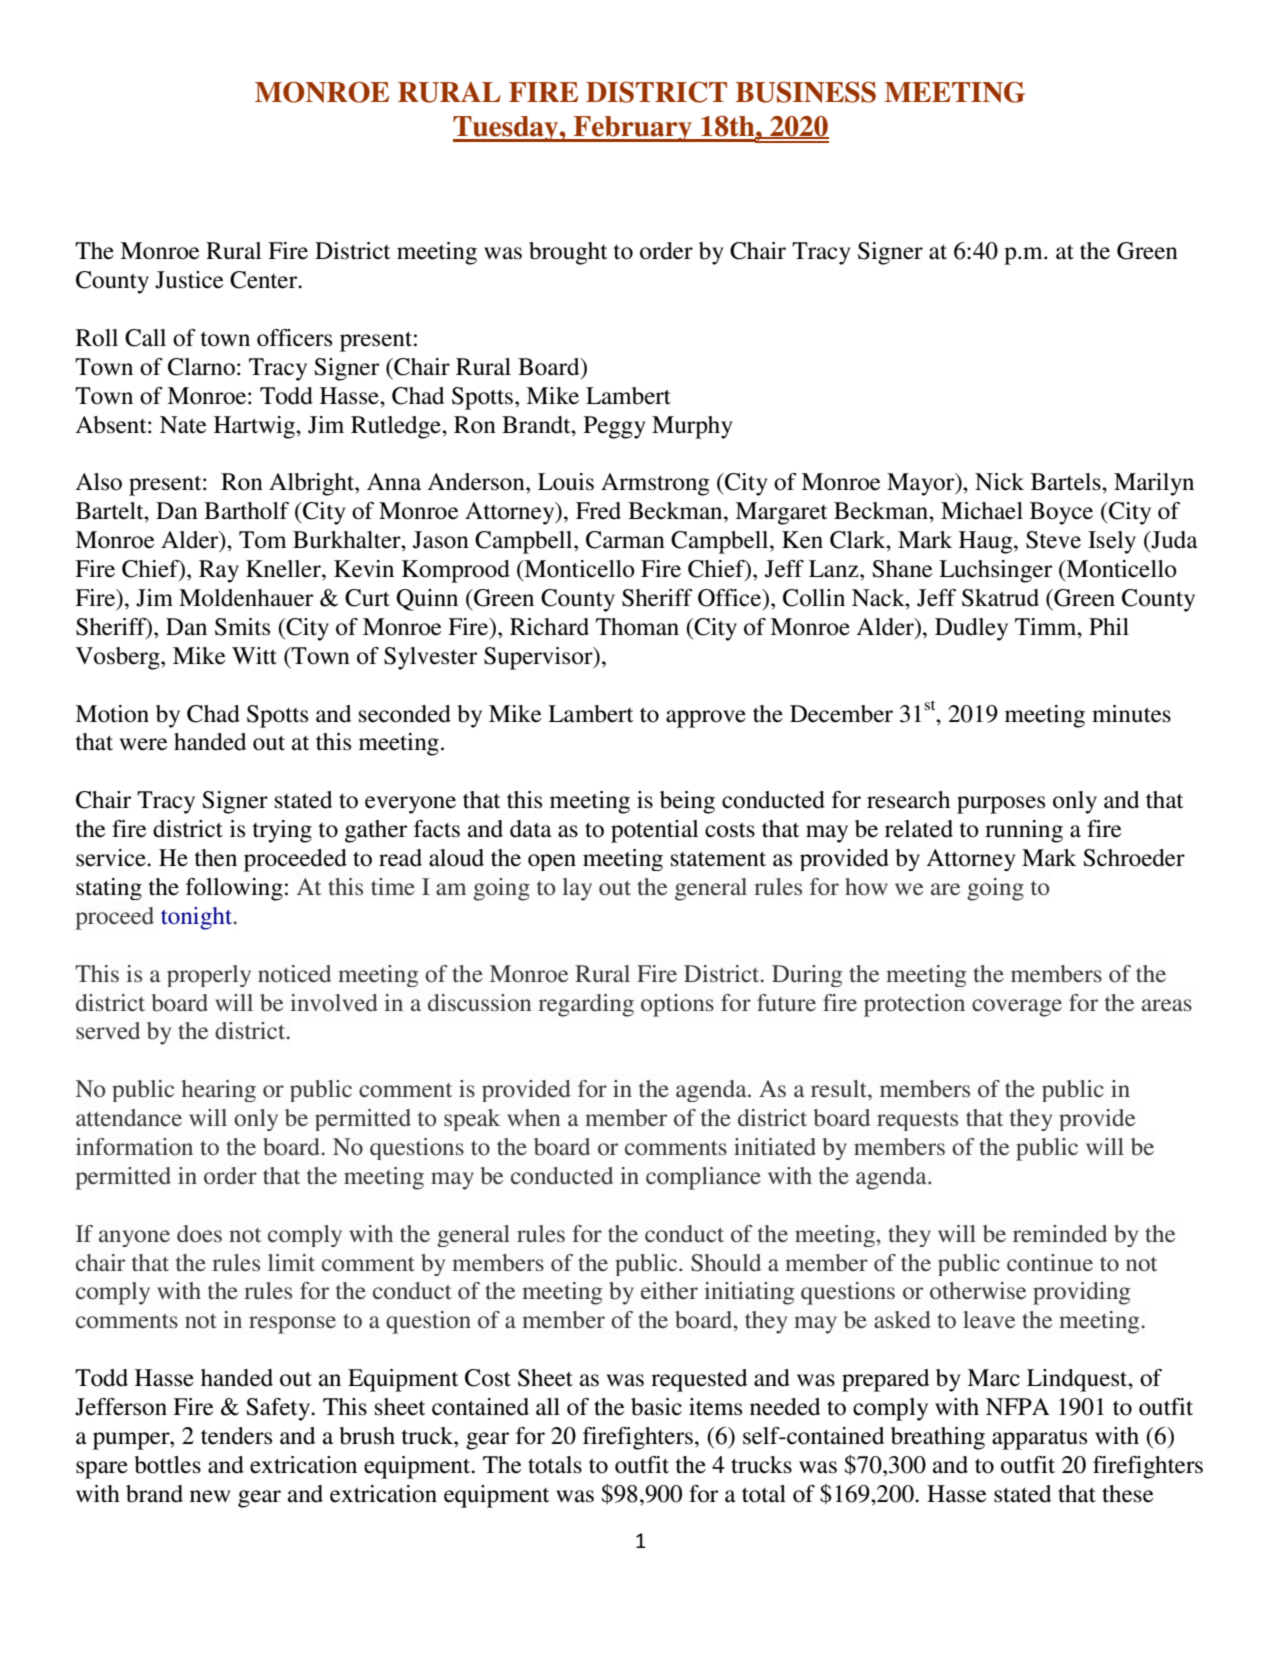  Describe the element at coordinates (1017, 1008) in the screenshot. I see `coverage` at that location.
